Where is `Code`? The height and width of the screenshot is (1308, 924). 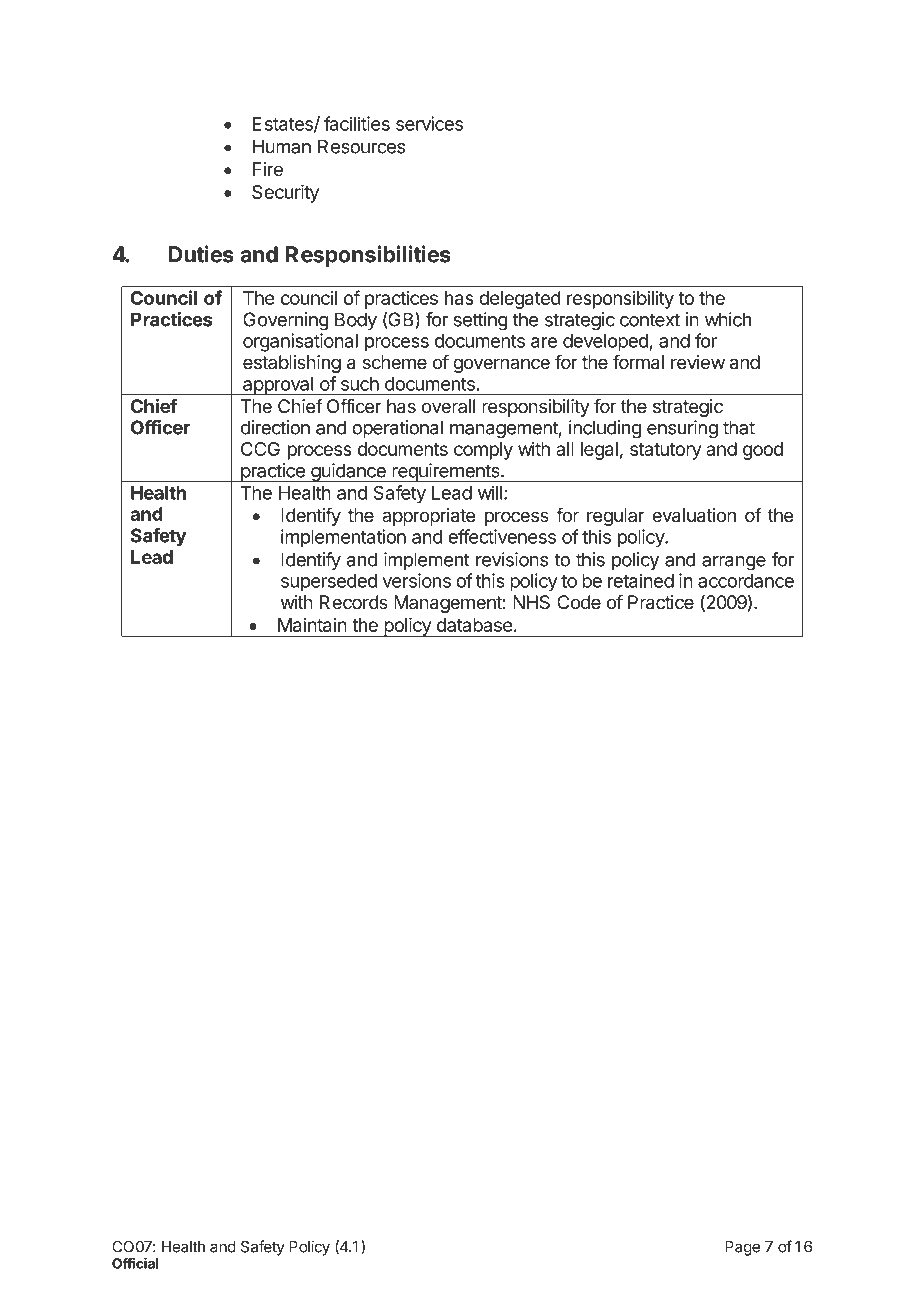 Code is located at coordinates (579, 602).
